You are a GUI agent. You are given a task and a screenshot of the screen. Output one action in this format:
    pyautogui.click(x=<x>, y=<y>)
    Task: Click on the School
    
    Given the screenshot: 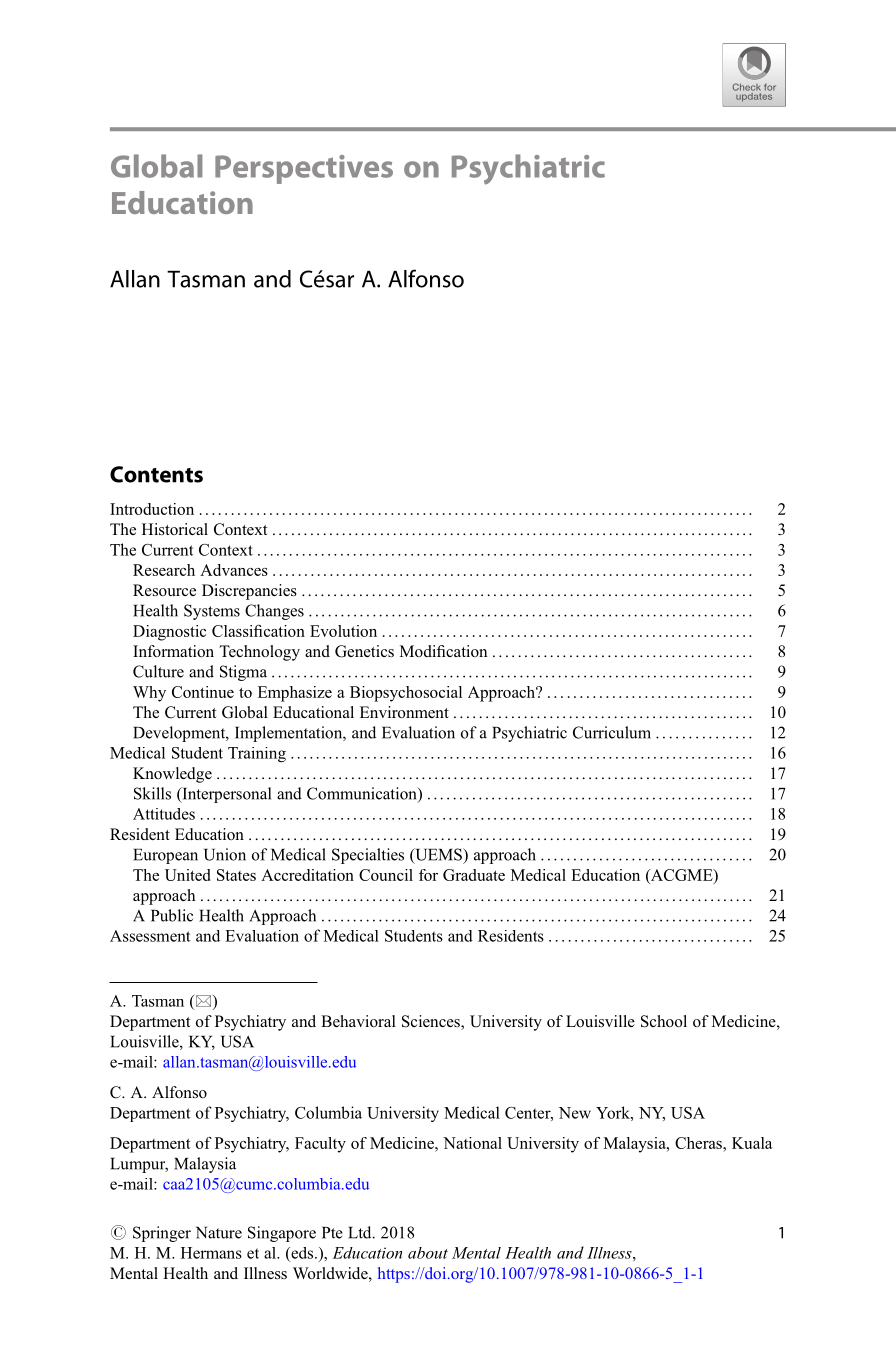 What is the action you would take?
    pyautogui.click(x=664, y=1021)
